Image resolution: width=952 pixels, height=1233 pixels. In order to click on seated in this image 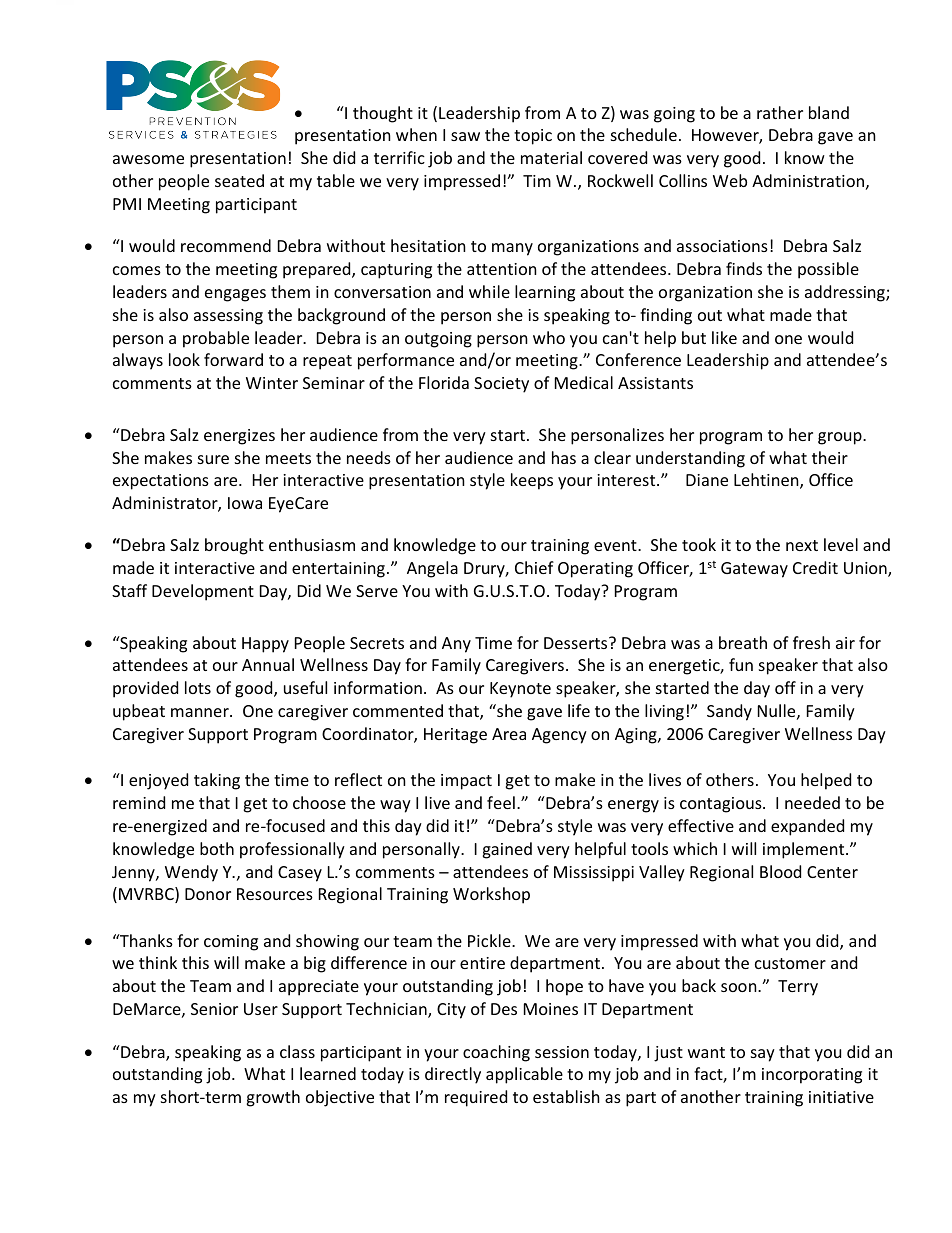, I will do `click(239, 180)`.
